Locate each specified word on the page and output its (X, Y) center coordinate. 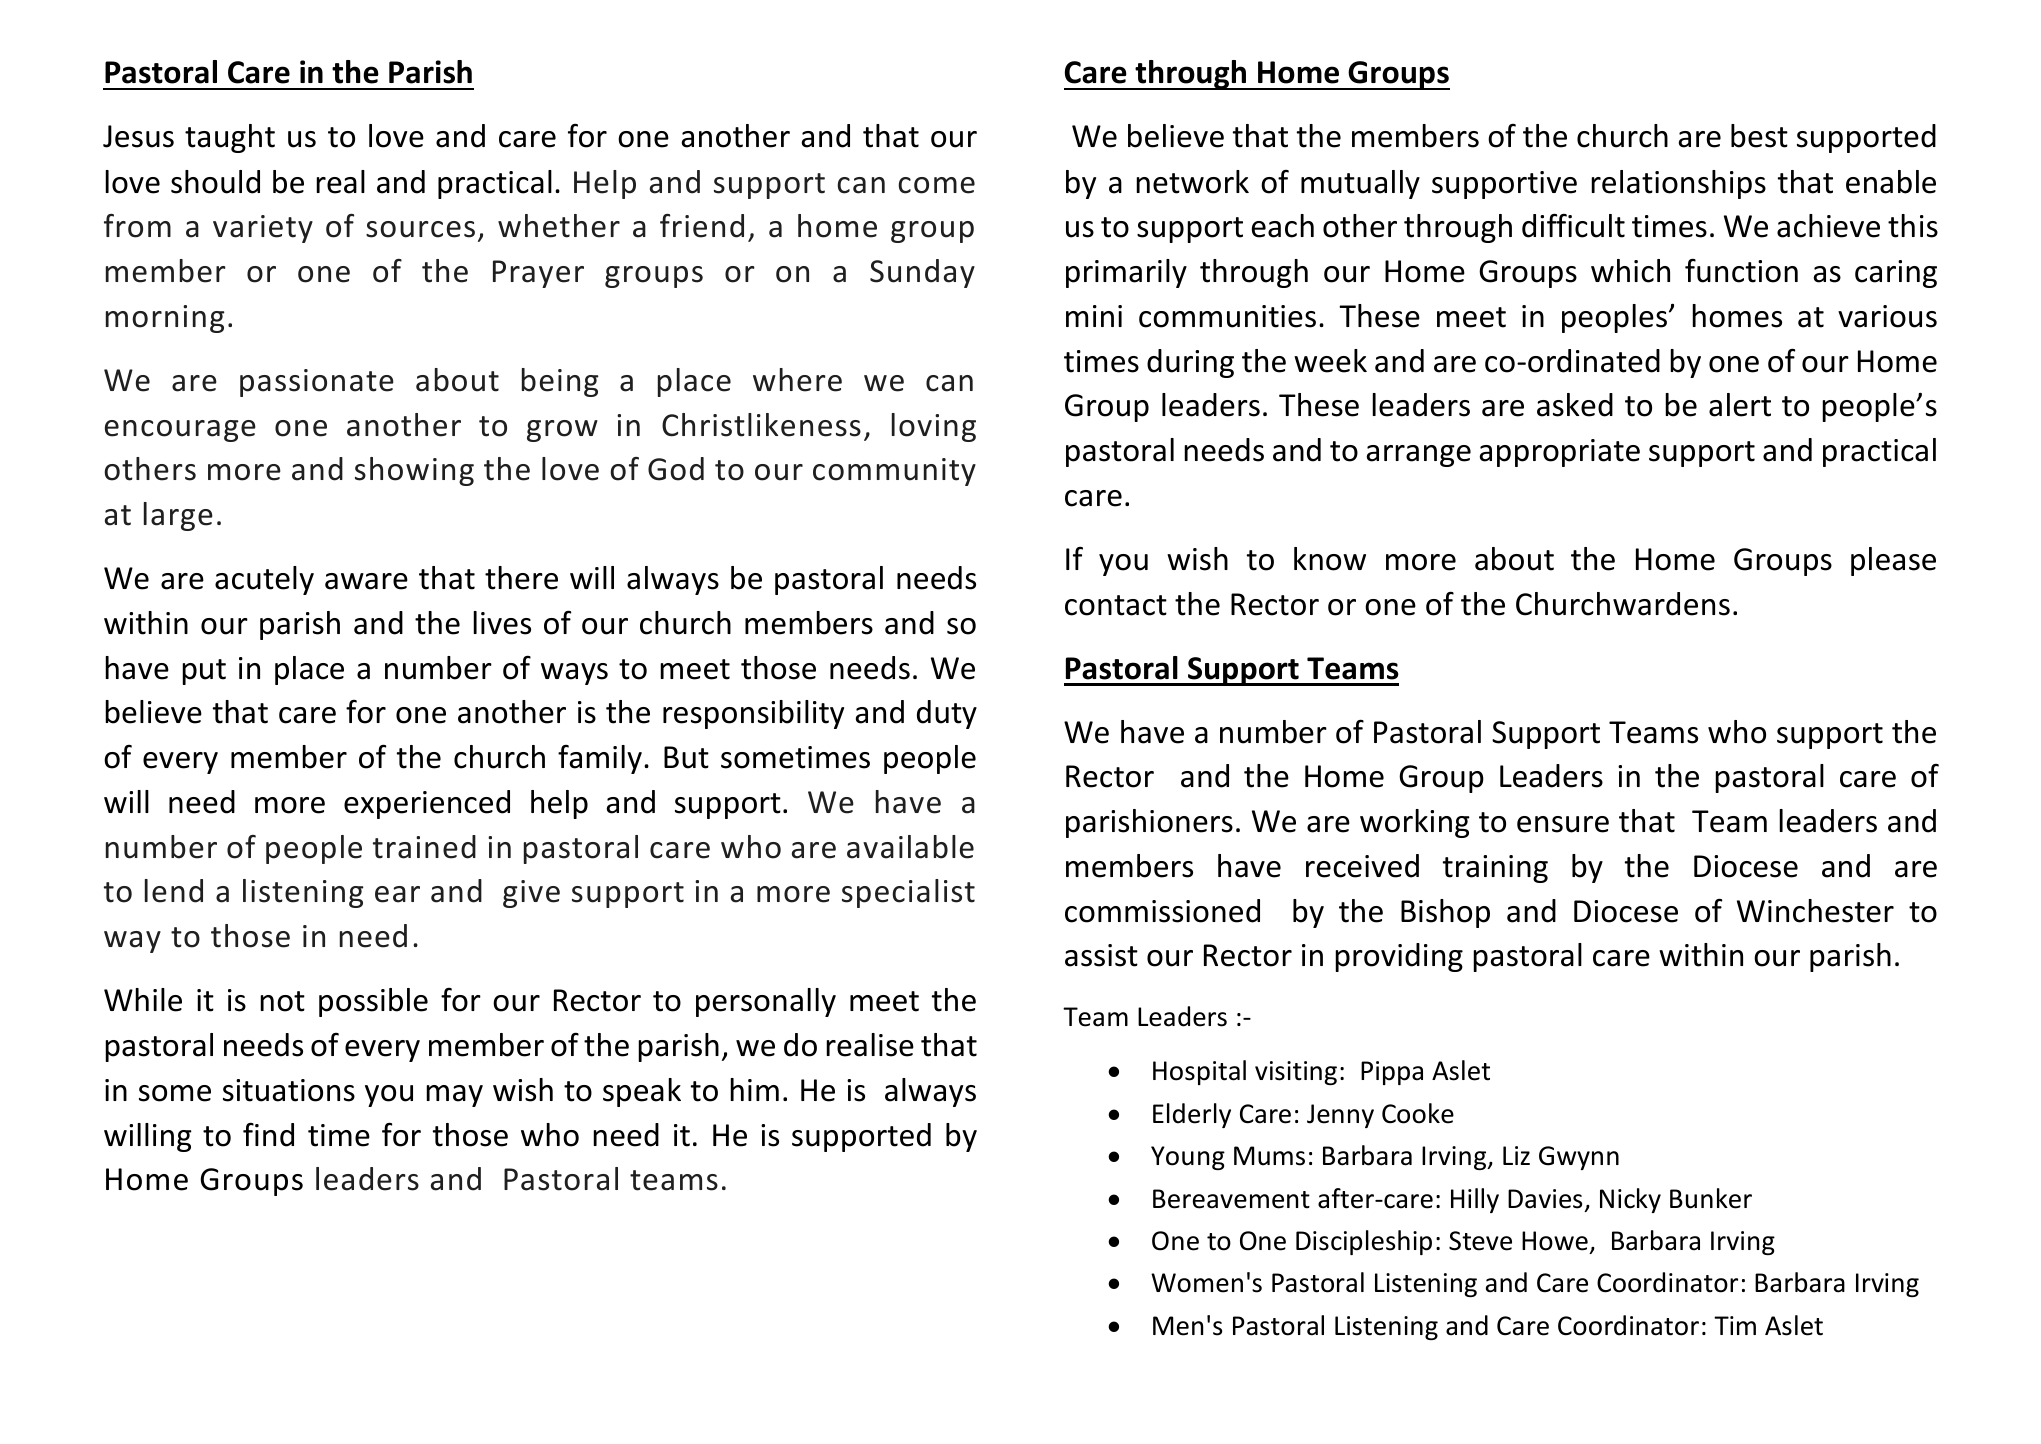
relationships (1678, 184)
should (215, 182)
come (936, 185)
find (268, 1134)
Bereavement (1231, 1199)
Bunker (1711, 1198)
